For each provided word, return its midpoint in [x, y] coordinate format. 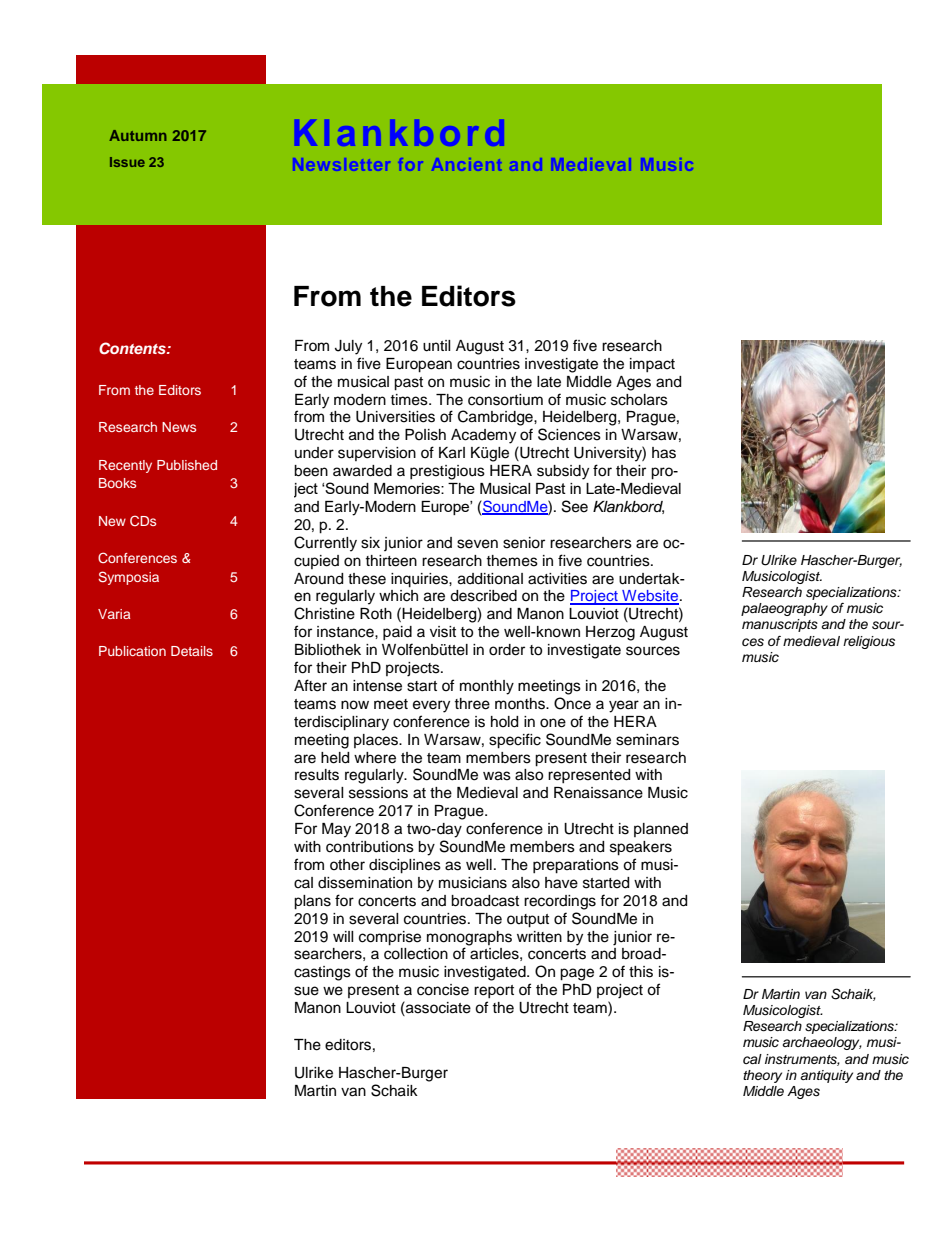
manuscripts [780, 625]
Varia [114, 614]
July [348, 347]
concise [443, 990]
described [483, 596]
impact [652, 365]
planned [661, 830]
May [336, 830]
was [497, 776]
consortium [505, 400]
